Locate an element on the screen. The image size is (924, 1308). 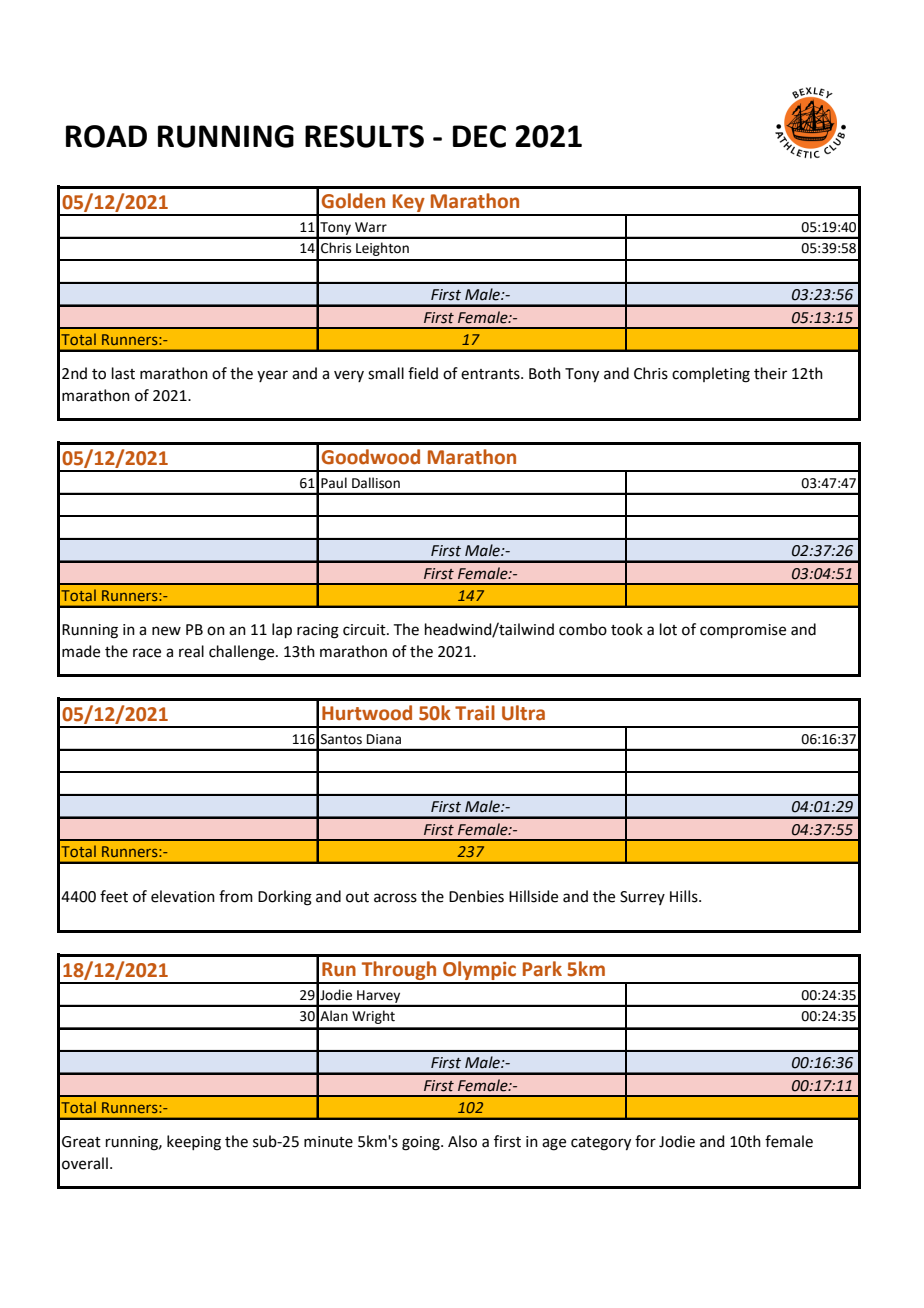
elevation is located at coordinates (183, 896).
